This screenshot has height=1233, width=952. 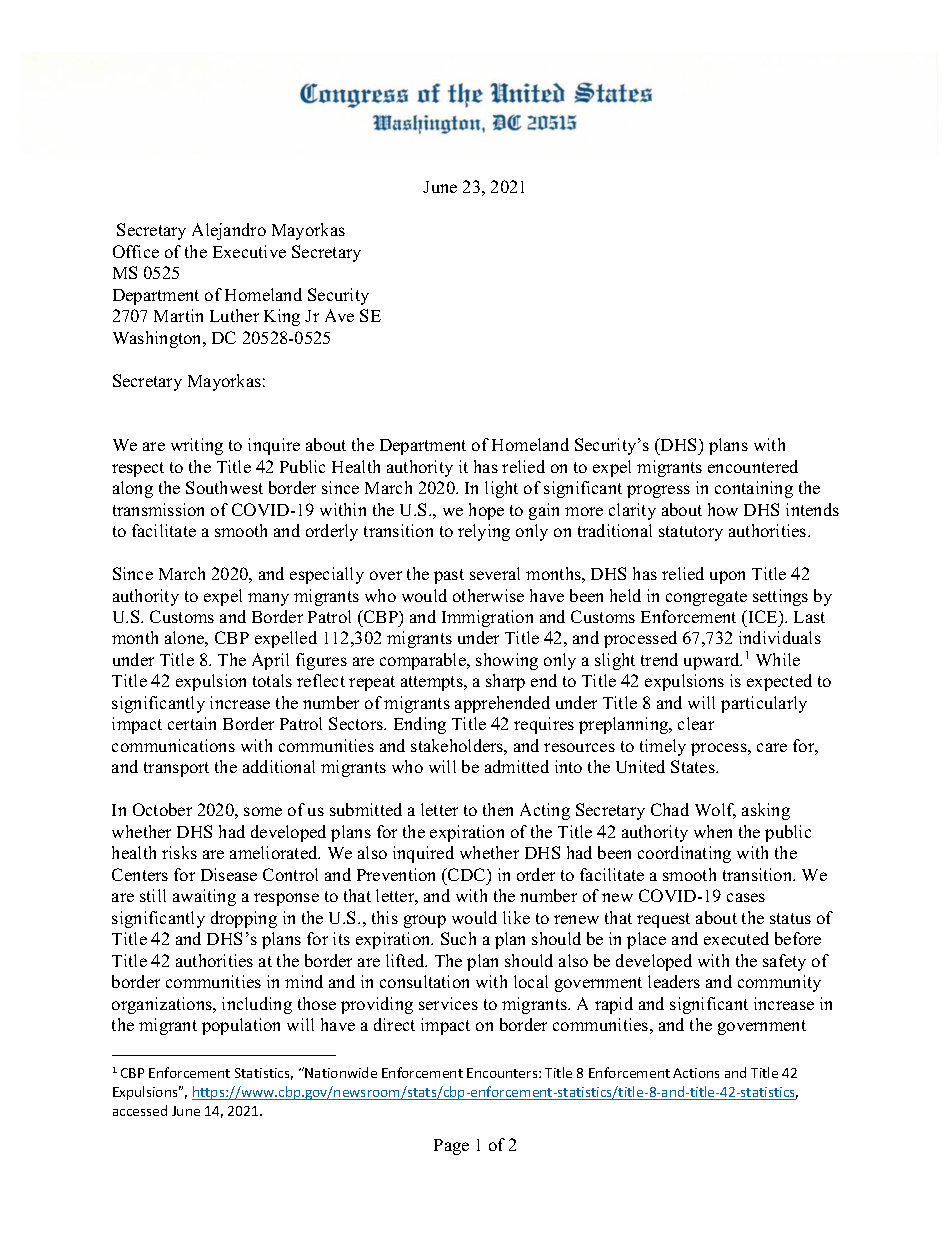 I want to click on Page, so click(x=451, y=1147).
